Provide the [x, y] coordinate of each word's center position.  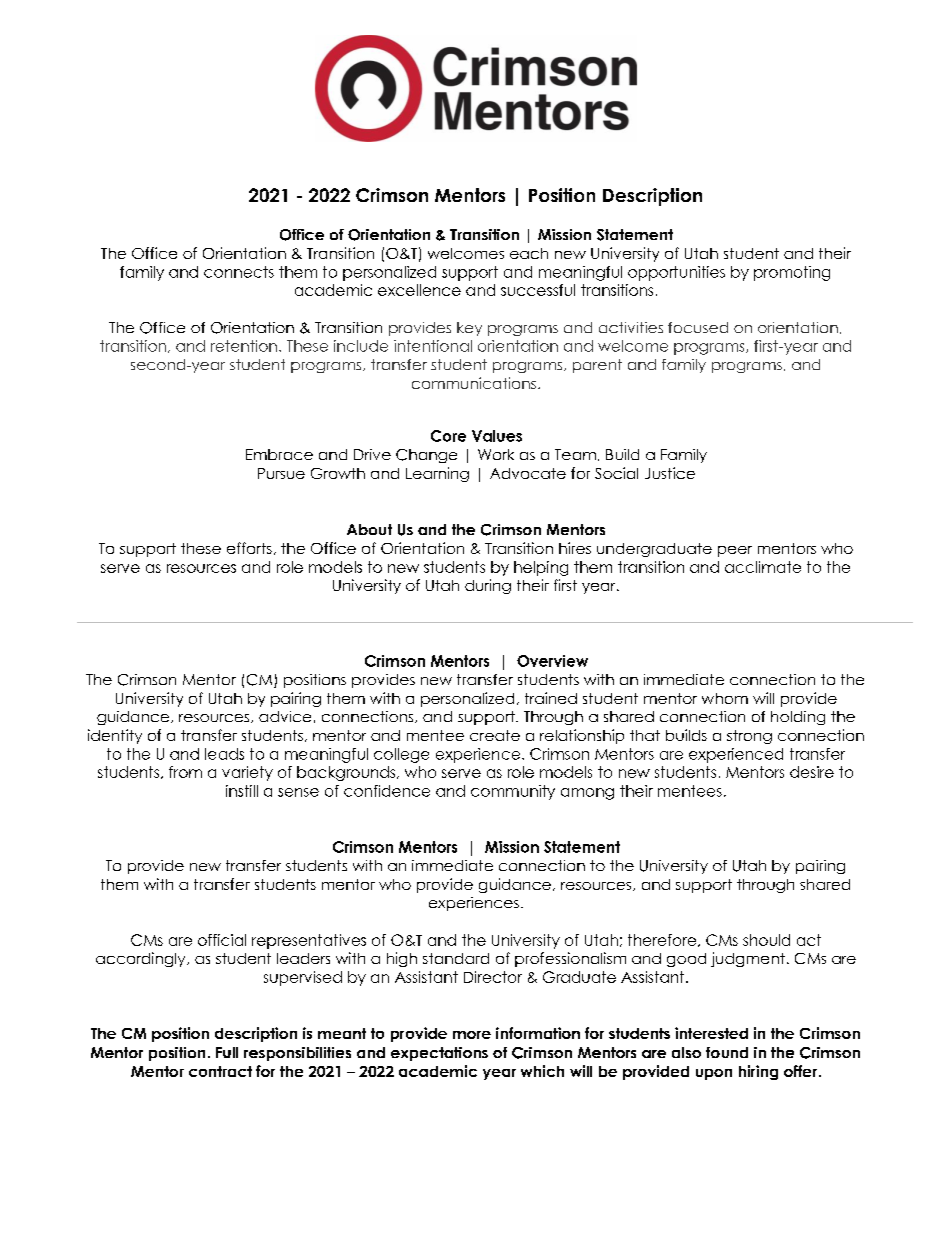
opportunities [676, 273]
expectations [439, 1054]
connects [239, 272]
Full [227, 1052]
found [727, 1052]
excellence [419, 290]
